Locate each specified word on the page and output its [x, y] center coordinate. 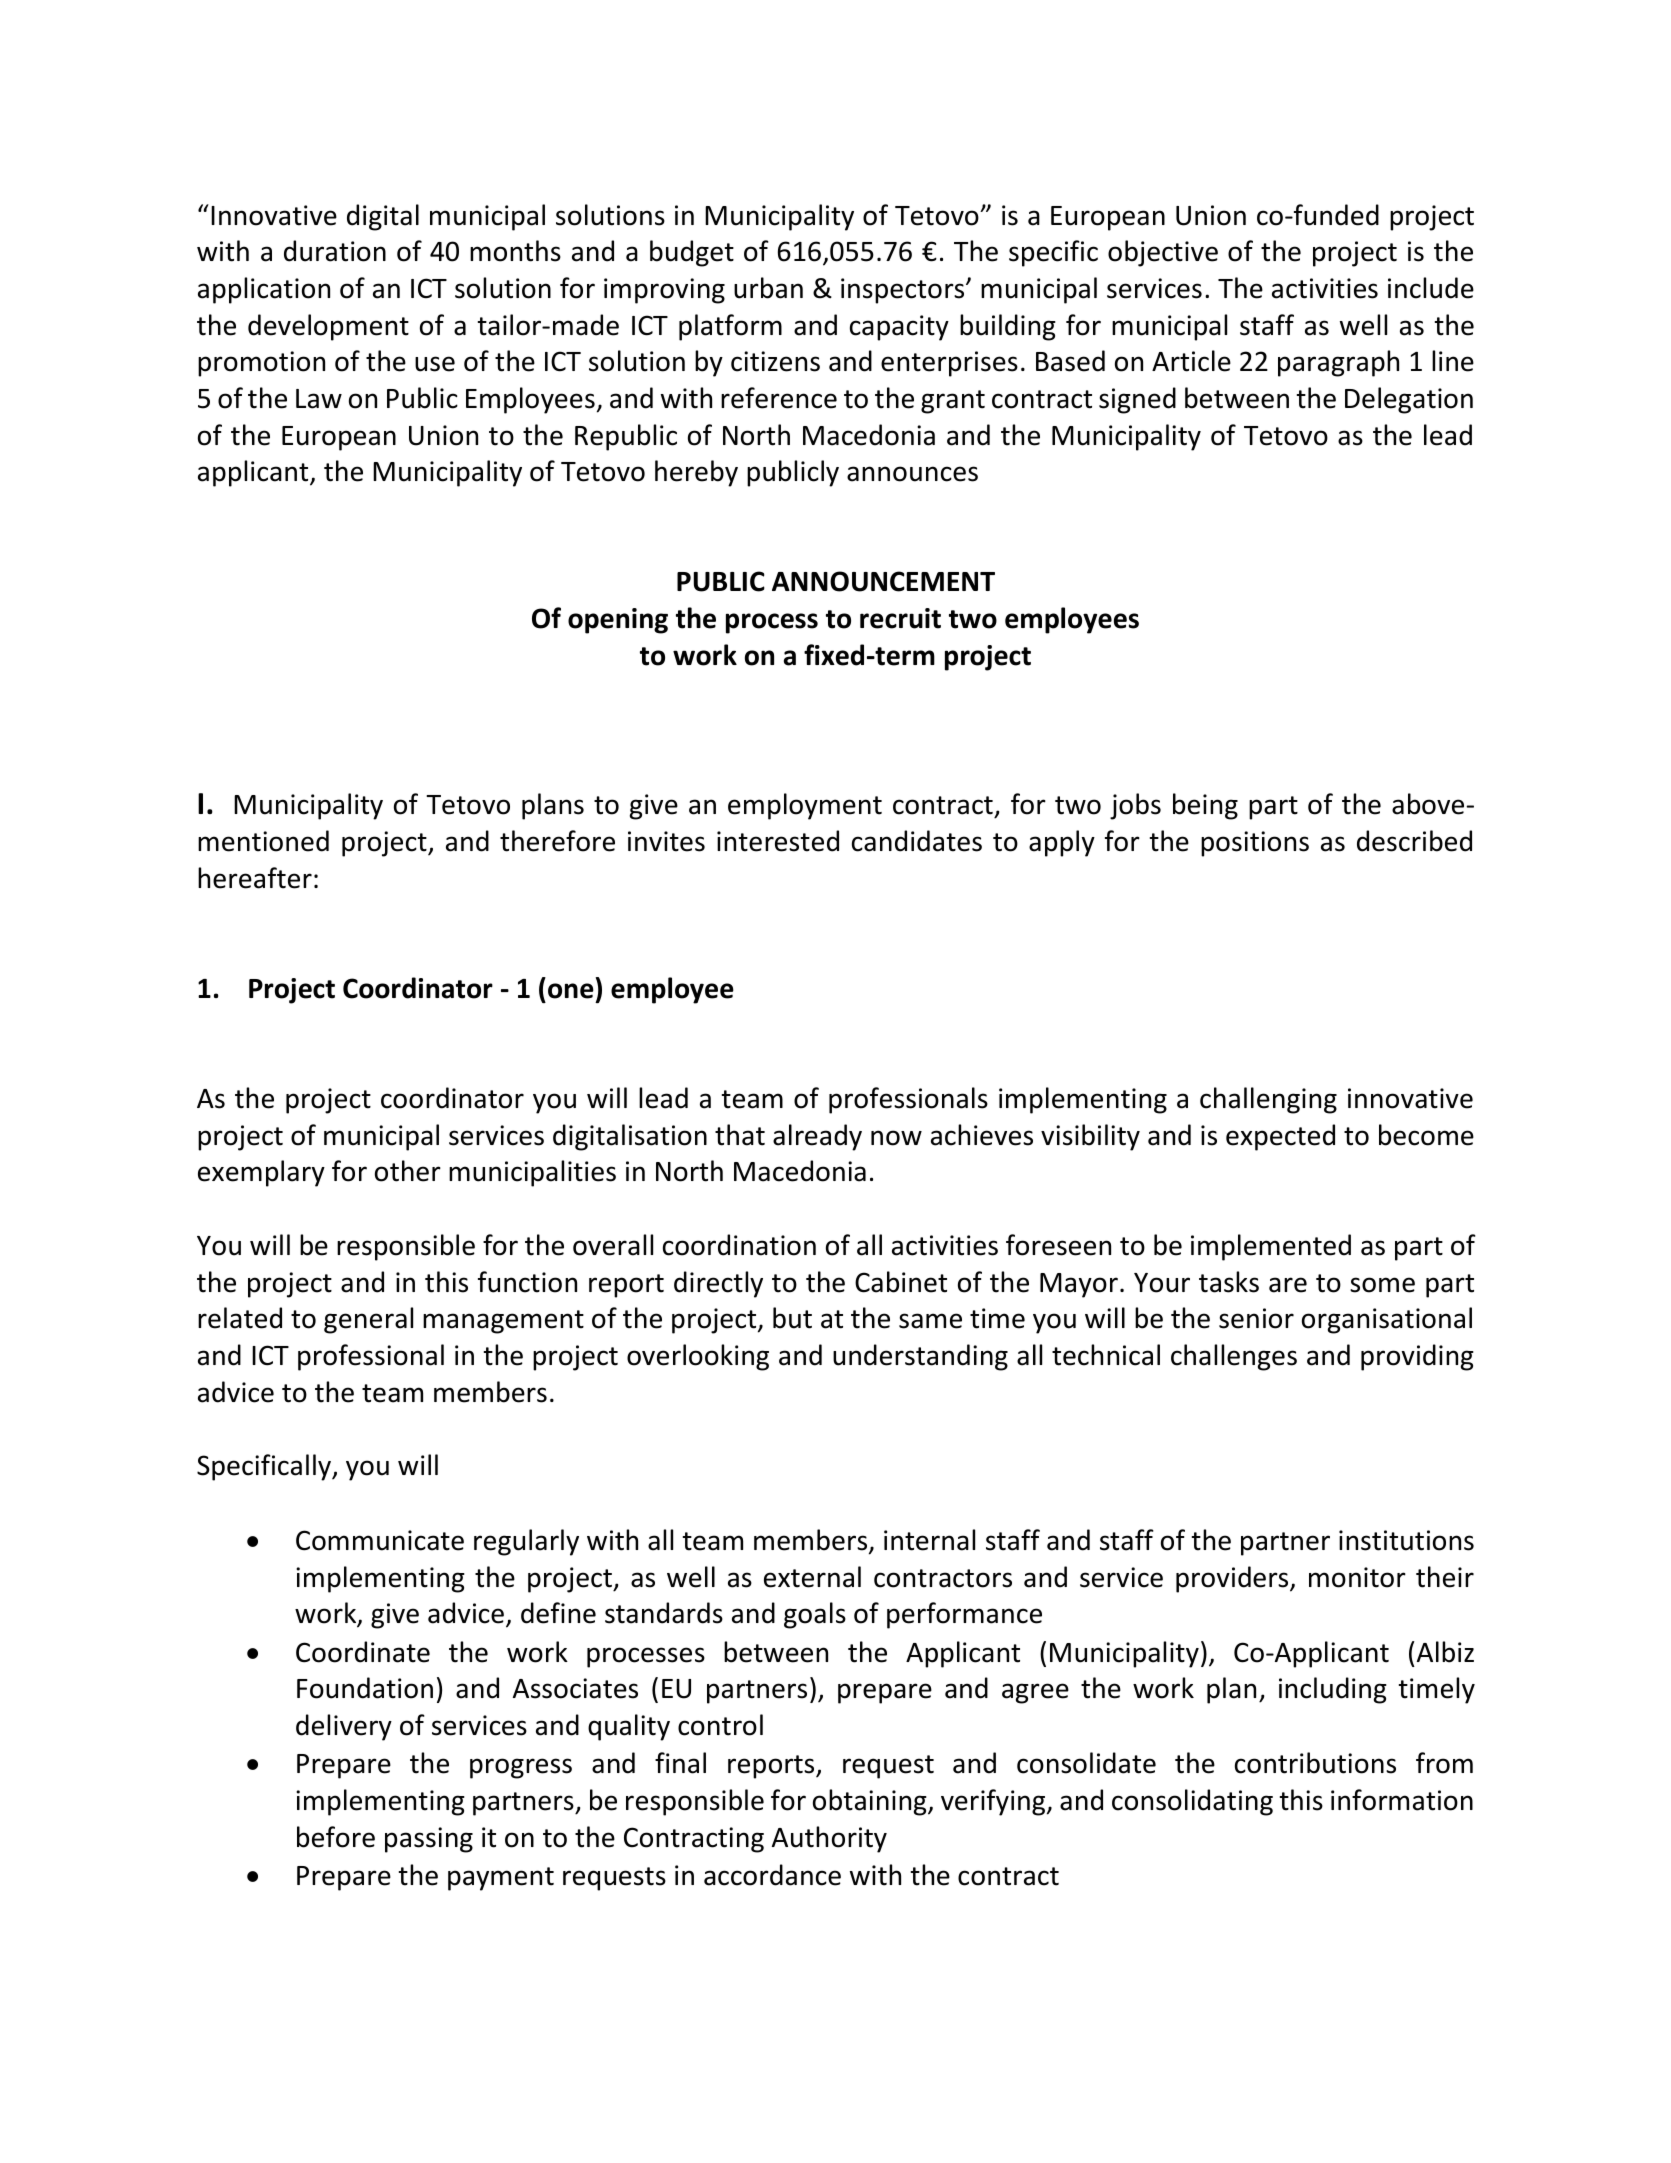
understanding [920, 1357]
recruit [900, 618]
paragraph [1338, 363]
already [817, 1137]
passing [429, 1840]
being [1205, 806]
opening [618, 621]
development [328, 327]
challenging [1268, 1100]
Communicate [380, 1540]
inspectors [904, 291]
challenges [1234, 1357]
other [408, 1171]
